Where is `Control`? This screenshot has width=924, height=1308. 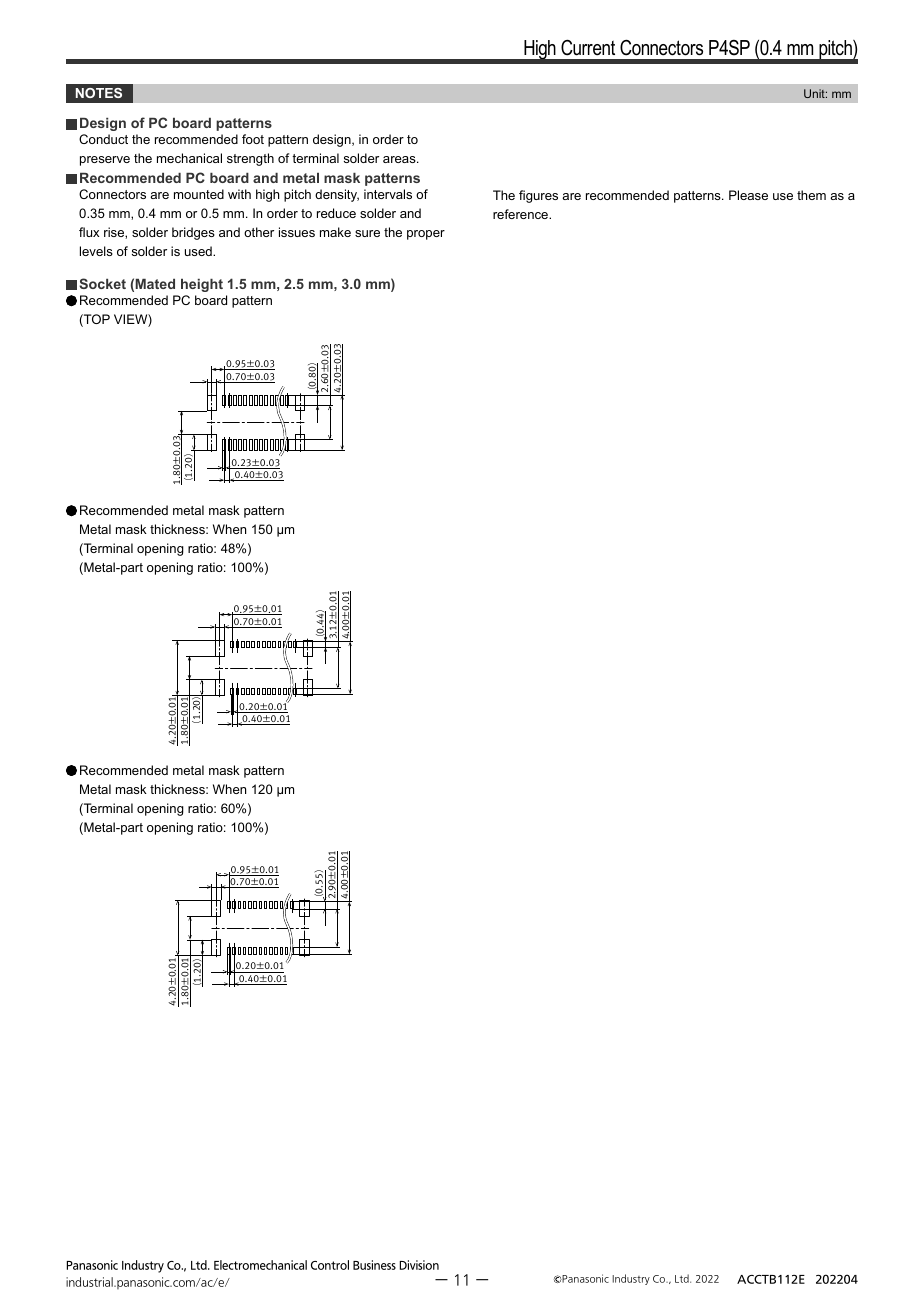 Control is located at coordinates (330, 1265).
